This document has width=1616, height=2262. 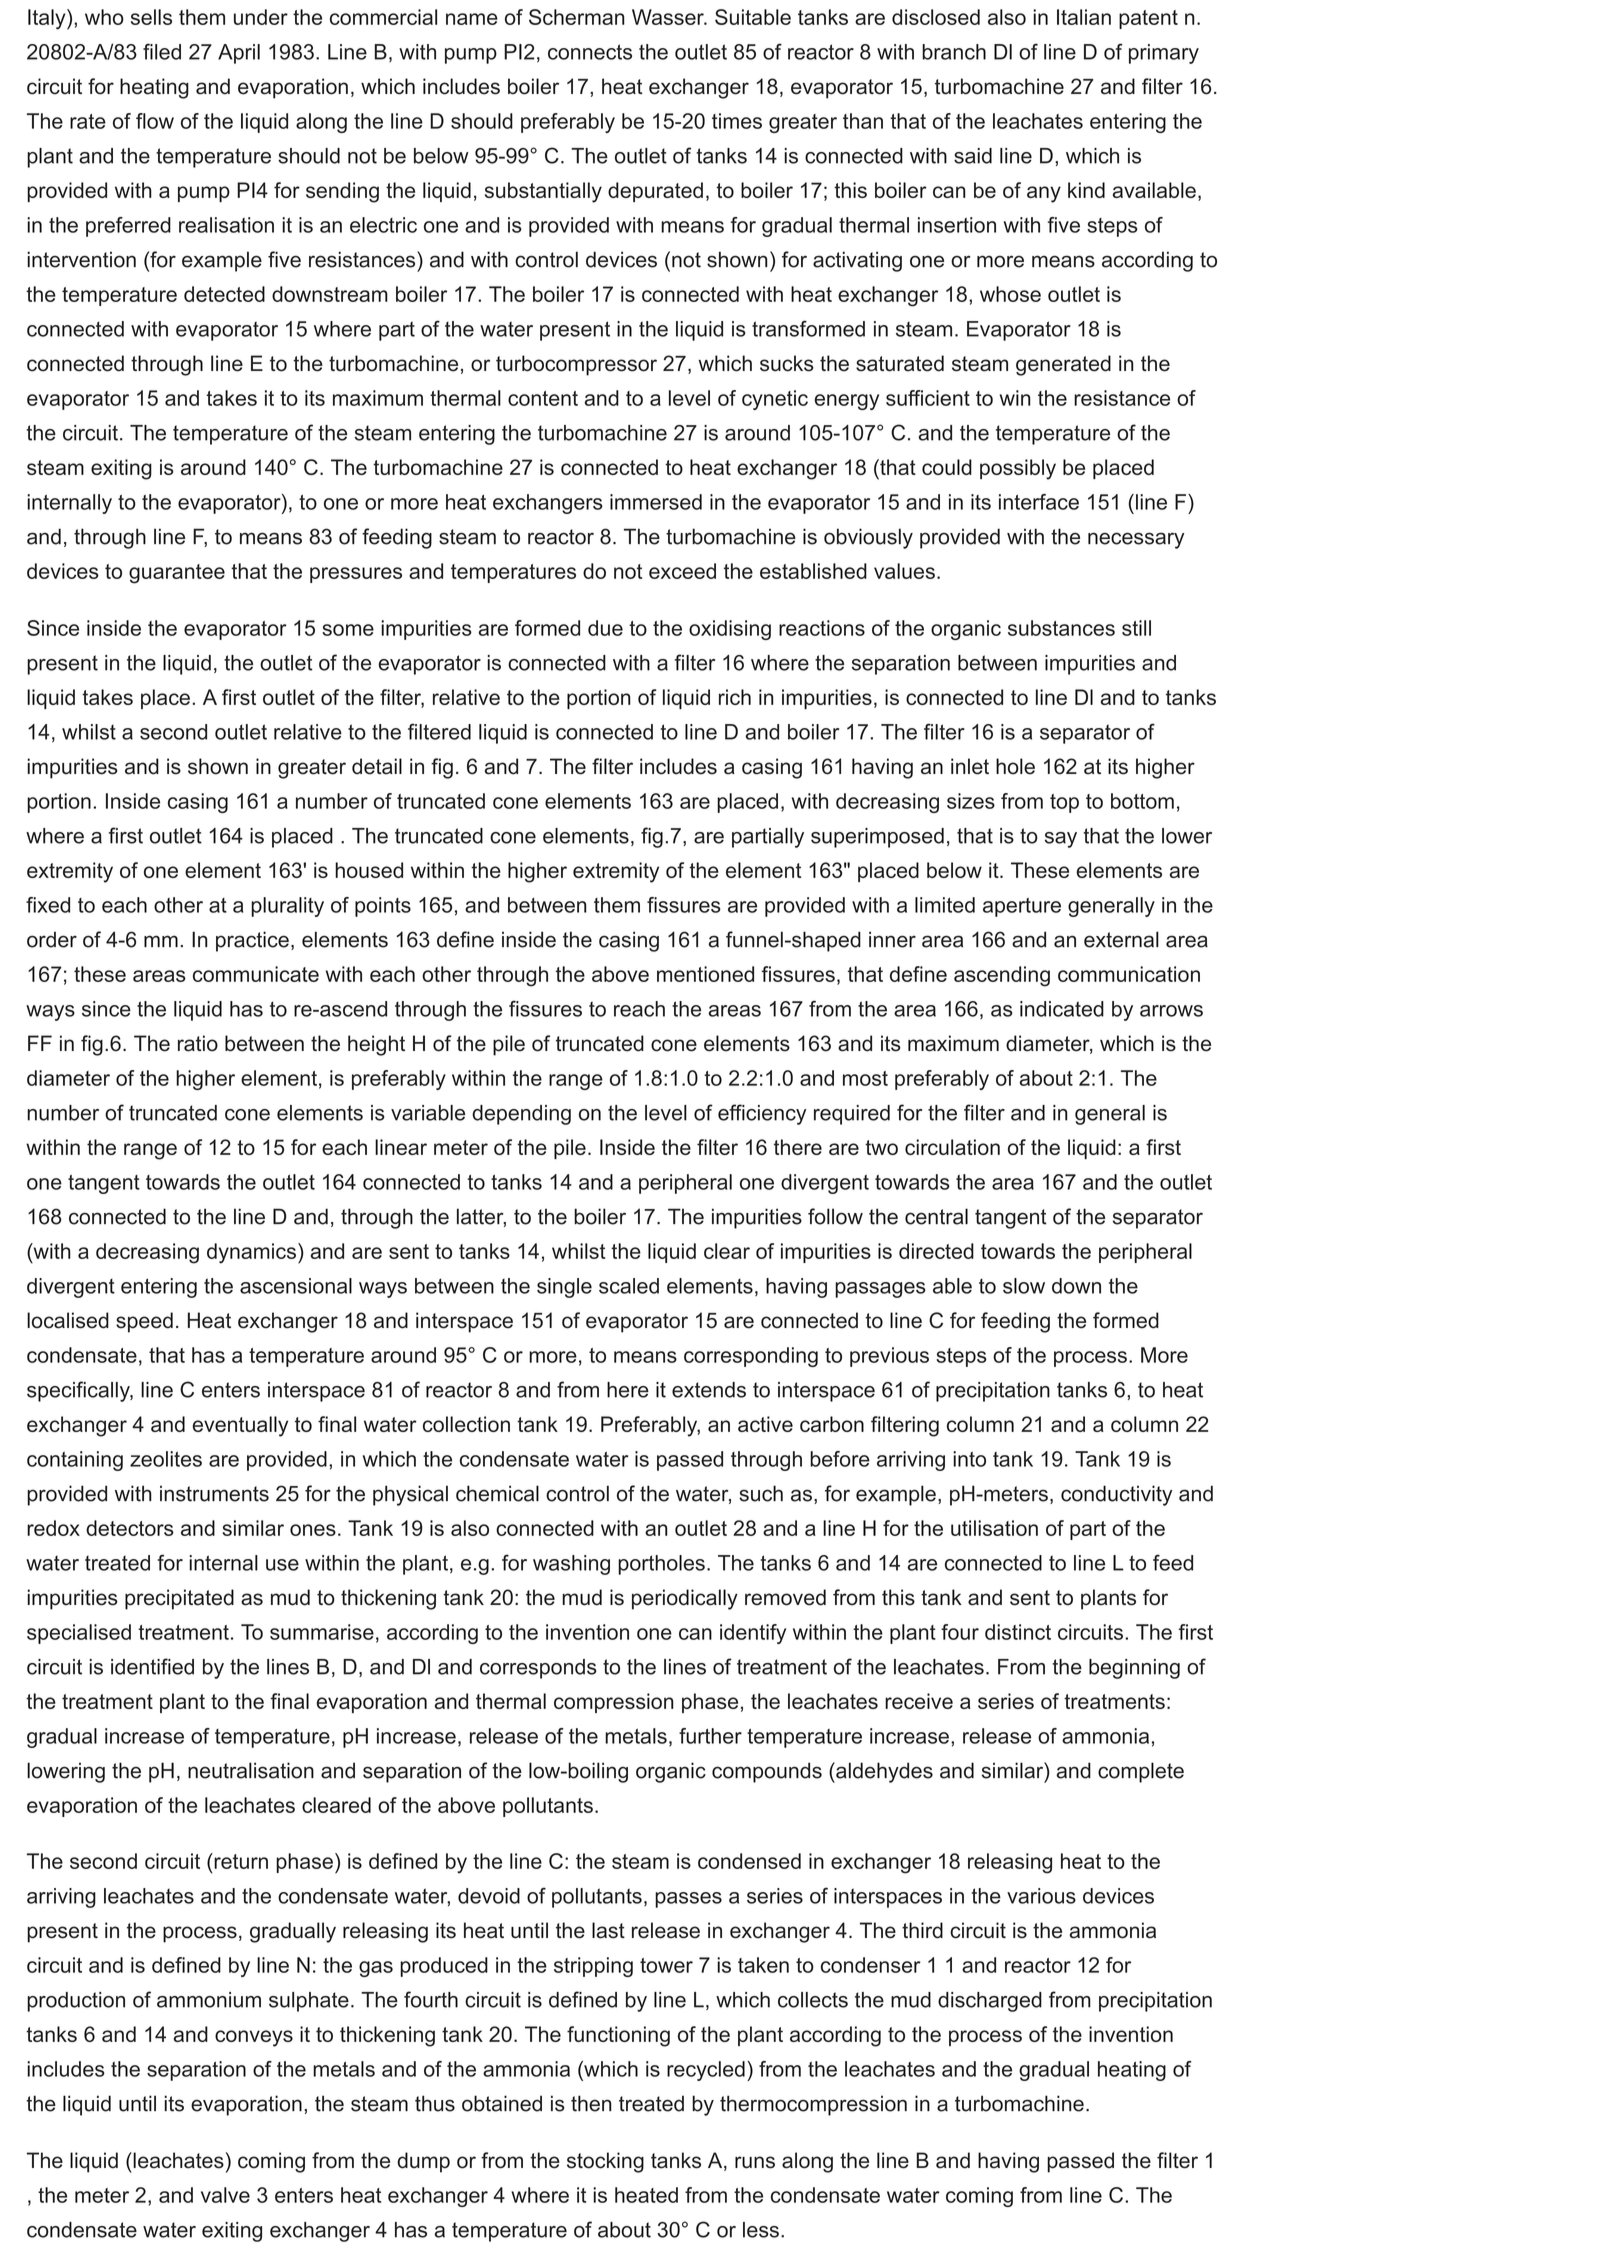 I want to click on circulation, so click(x=952, y=1147).
